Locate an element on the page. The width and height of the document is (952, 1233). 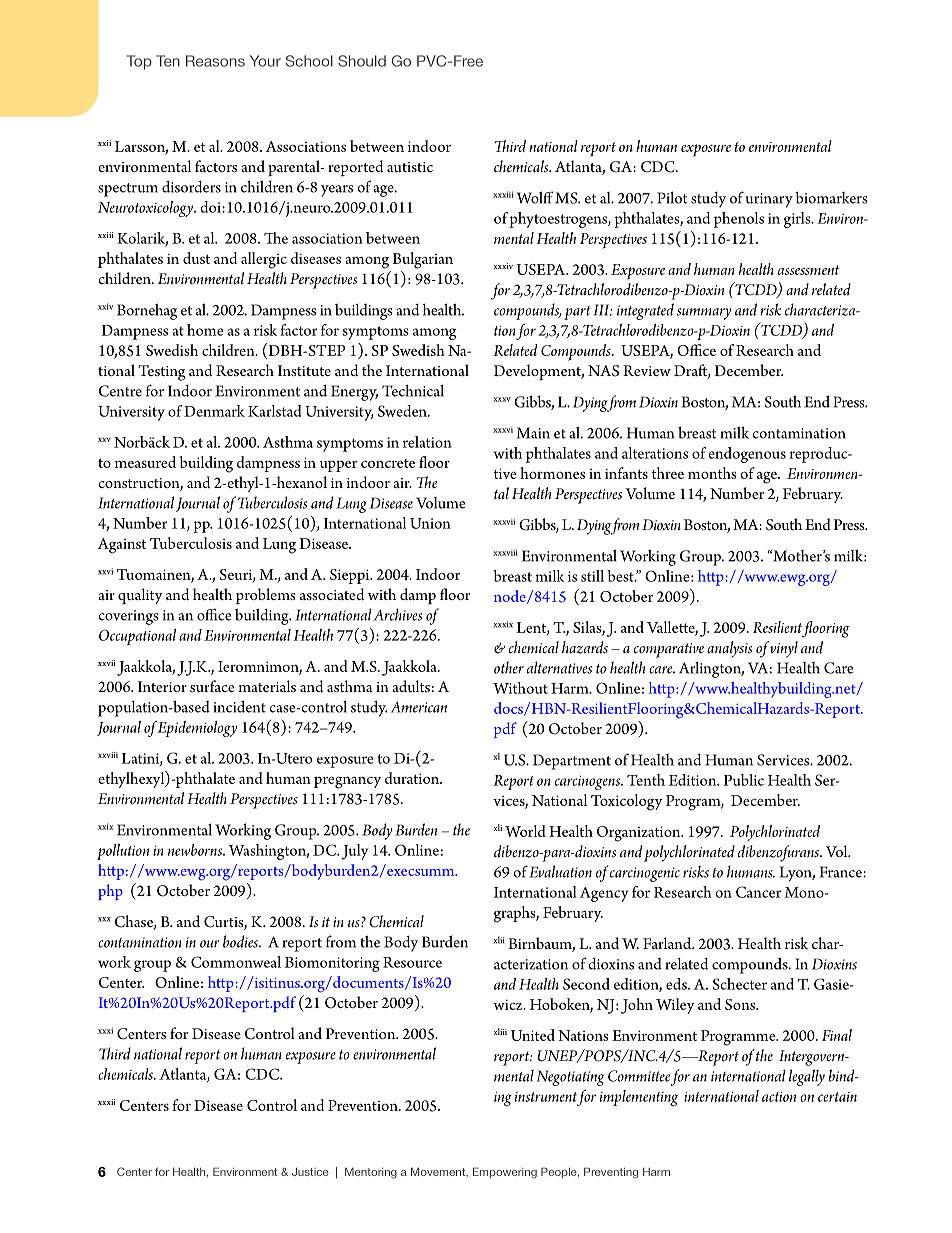
autistic is located at coordinates (410, 167).
